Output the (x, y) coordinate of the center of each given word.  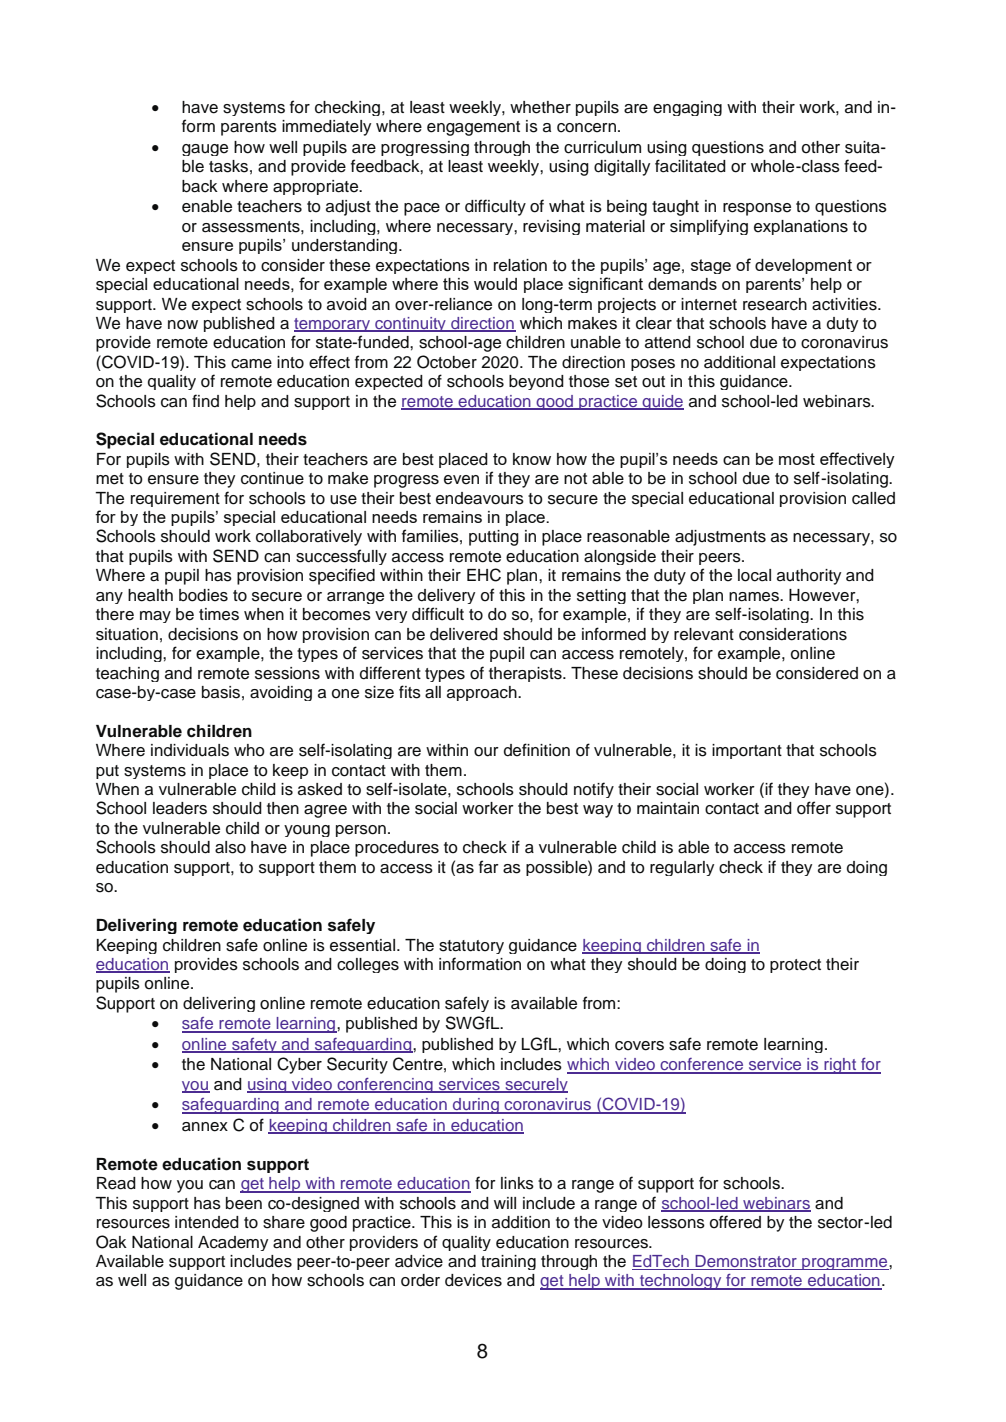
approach (483, 693)
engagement (473, 128)
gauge (205, 150)
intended (207, 1222)
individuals (190, 750)
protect (795, 966)
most (797, 459)
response (757, 209)
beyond (536, 382)
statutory (471, 947)
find (205, 401)
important (747, 751)
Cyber (299, 1065)
